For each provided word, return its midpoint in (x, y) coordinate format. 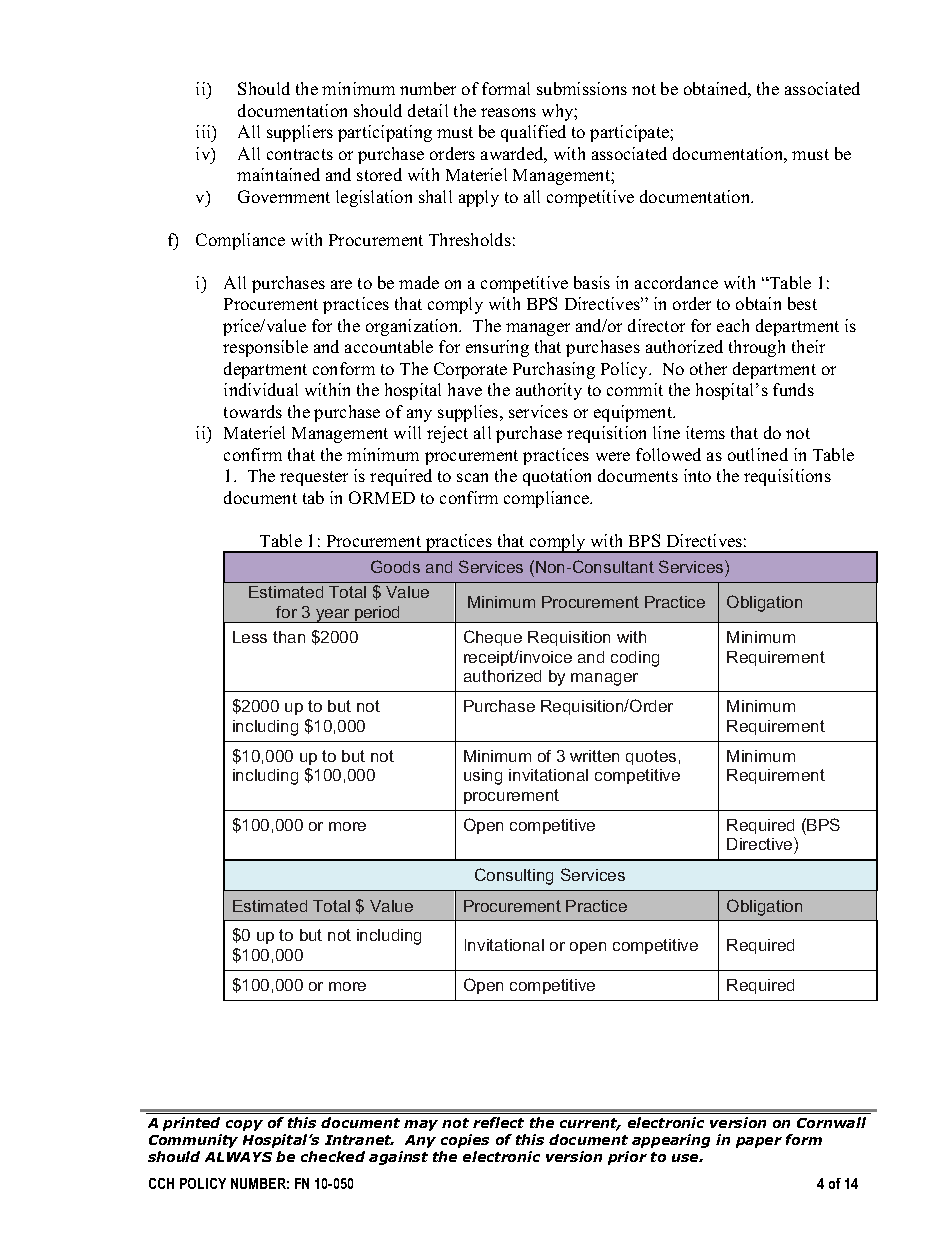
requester (314, 478)
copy (244, 1125)
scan (472, 477)
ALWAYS (238, 1157)
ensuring (497, 348)
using (483, 777)
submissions (582, 88)
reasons (508, 112)
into (697, 475)
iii (204, 131)
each (733, 325)
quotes (651, 757)
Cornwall (831, 1122)
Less (250, 637)
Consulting (514, 876)
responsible (265, 348)
